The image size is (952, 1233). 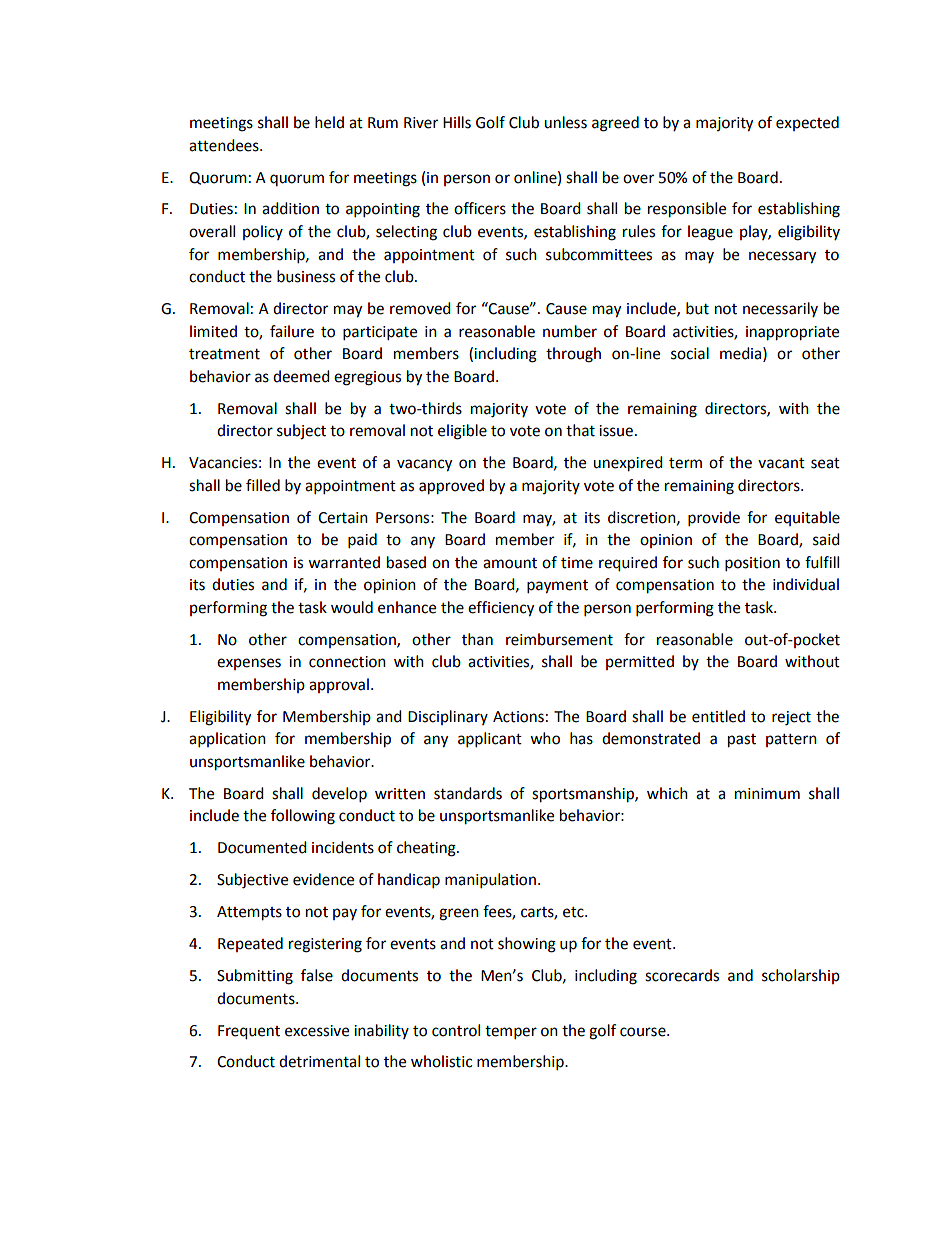 What do you see at coordinates (807, 123) in the screenshot?
I see `expected` at bounding box center [807, 123].
